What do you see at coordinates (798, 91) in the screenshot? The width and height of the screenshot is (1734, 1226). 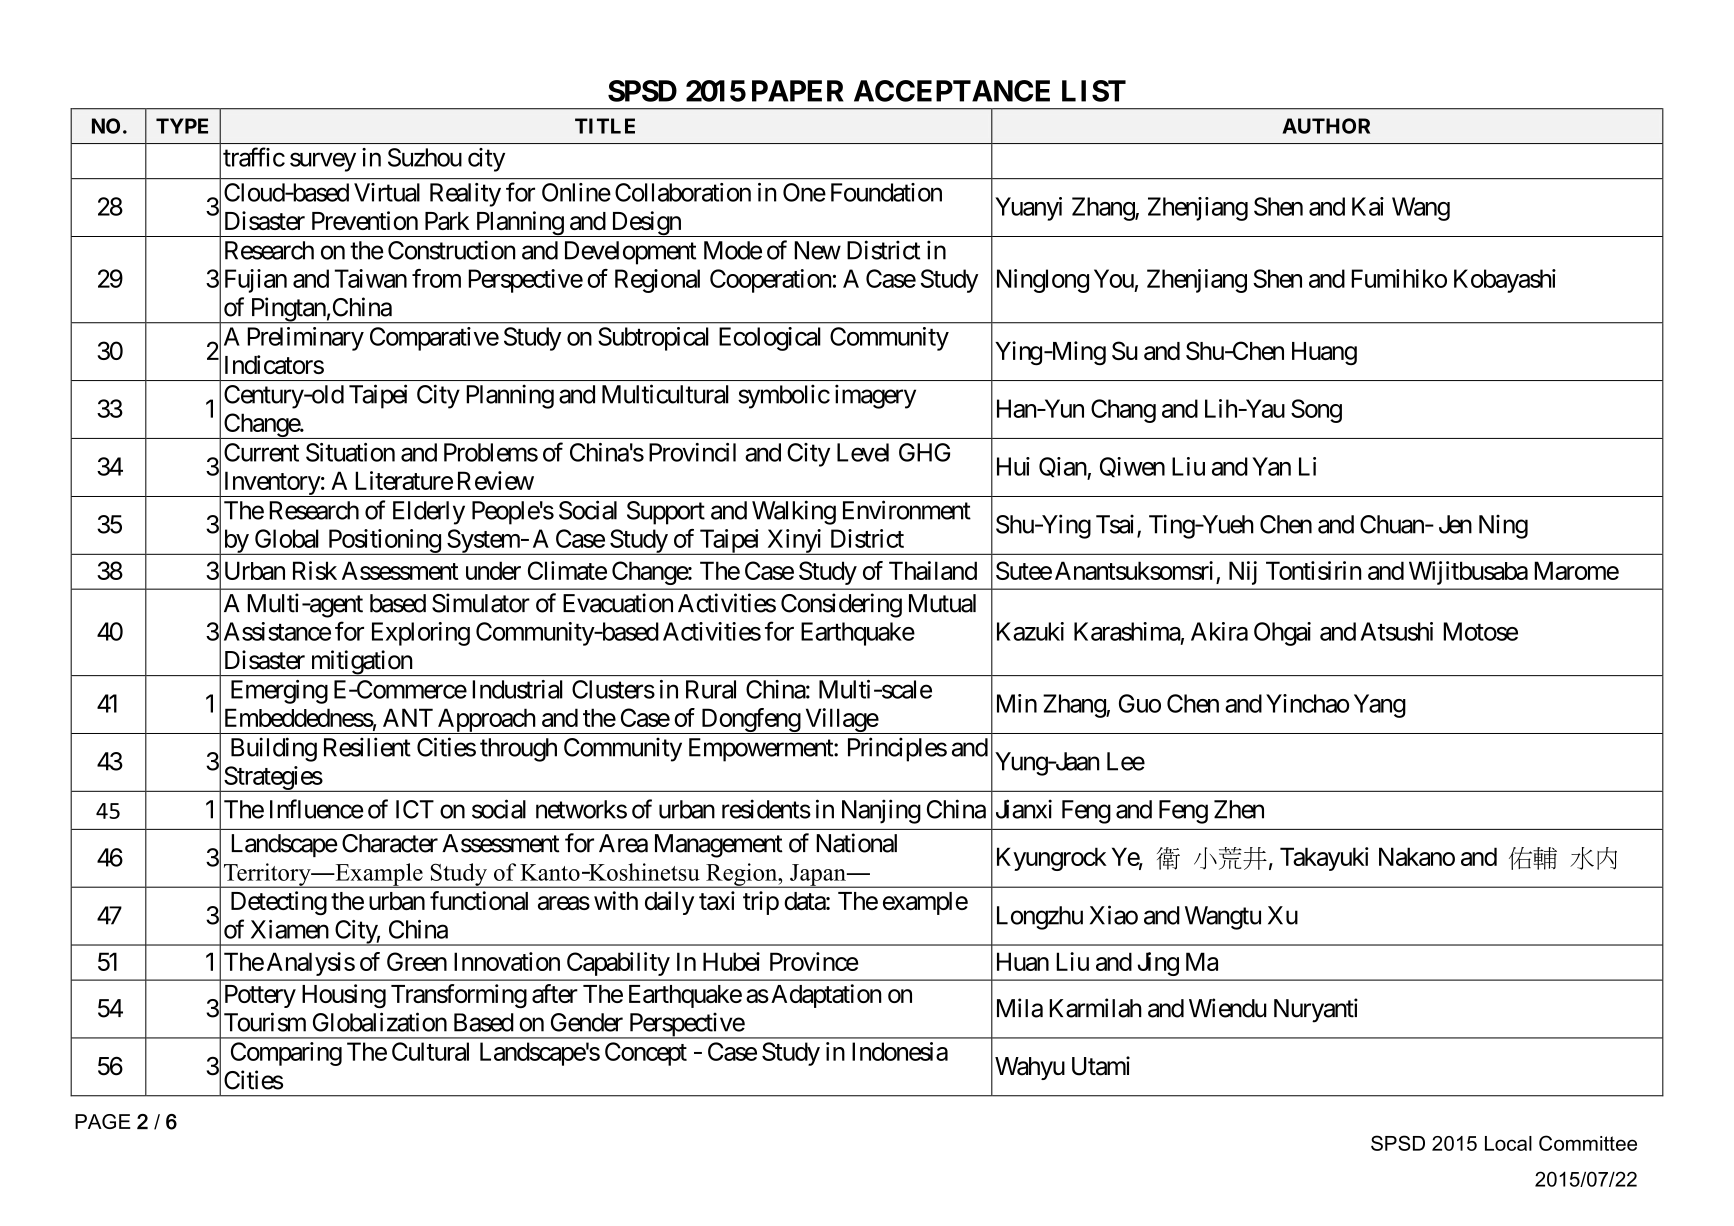 I see `PAPER` at bounding box center [798, 91].
